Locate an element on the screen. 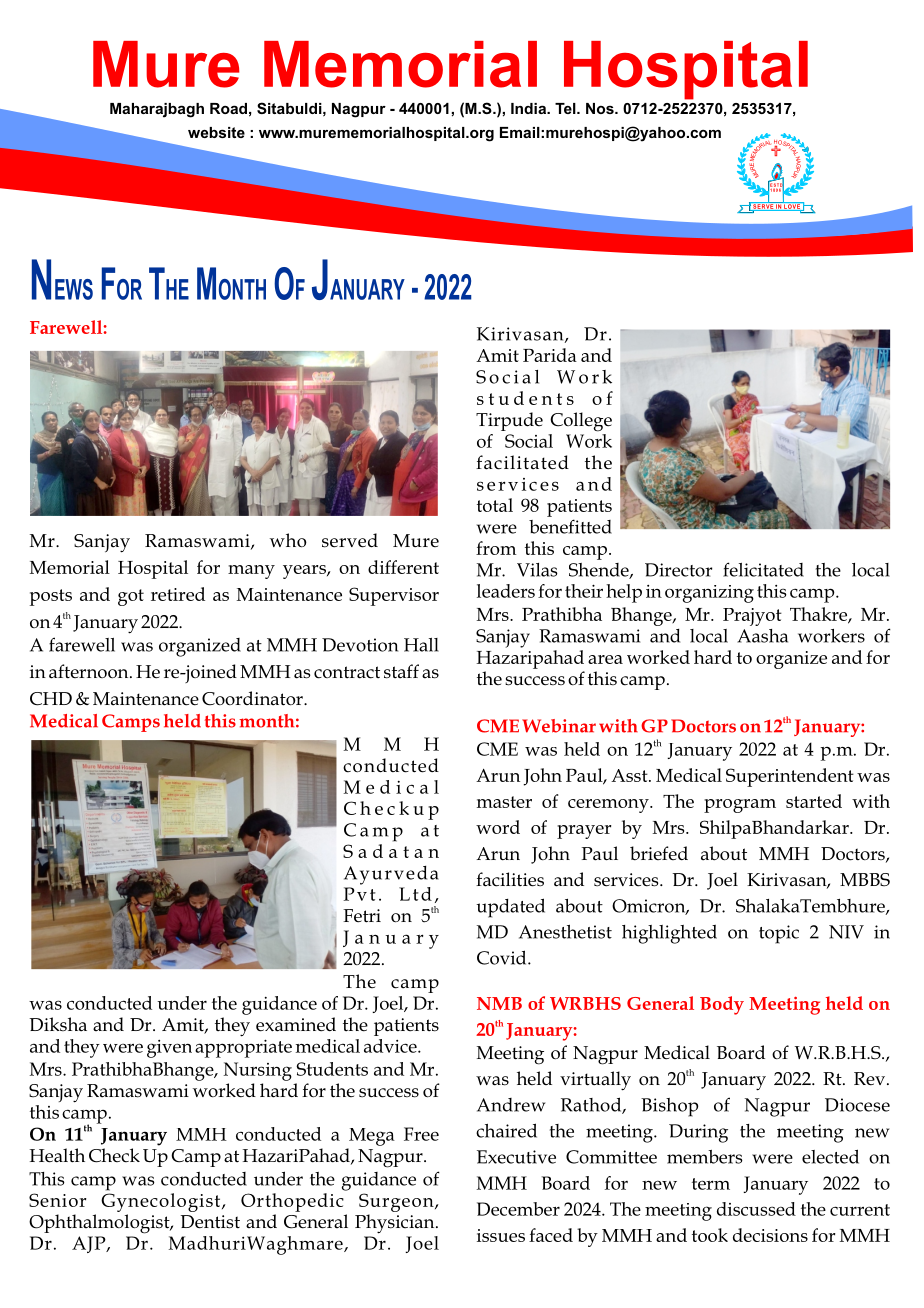 This screenshot has width=924, height=1308. topic is located at coordinates (779, 934).
